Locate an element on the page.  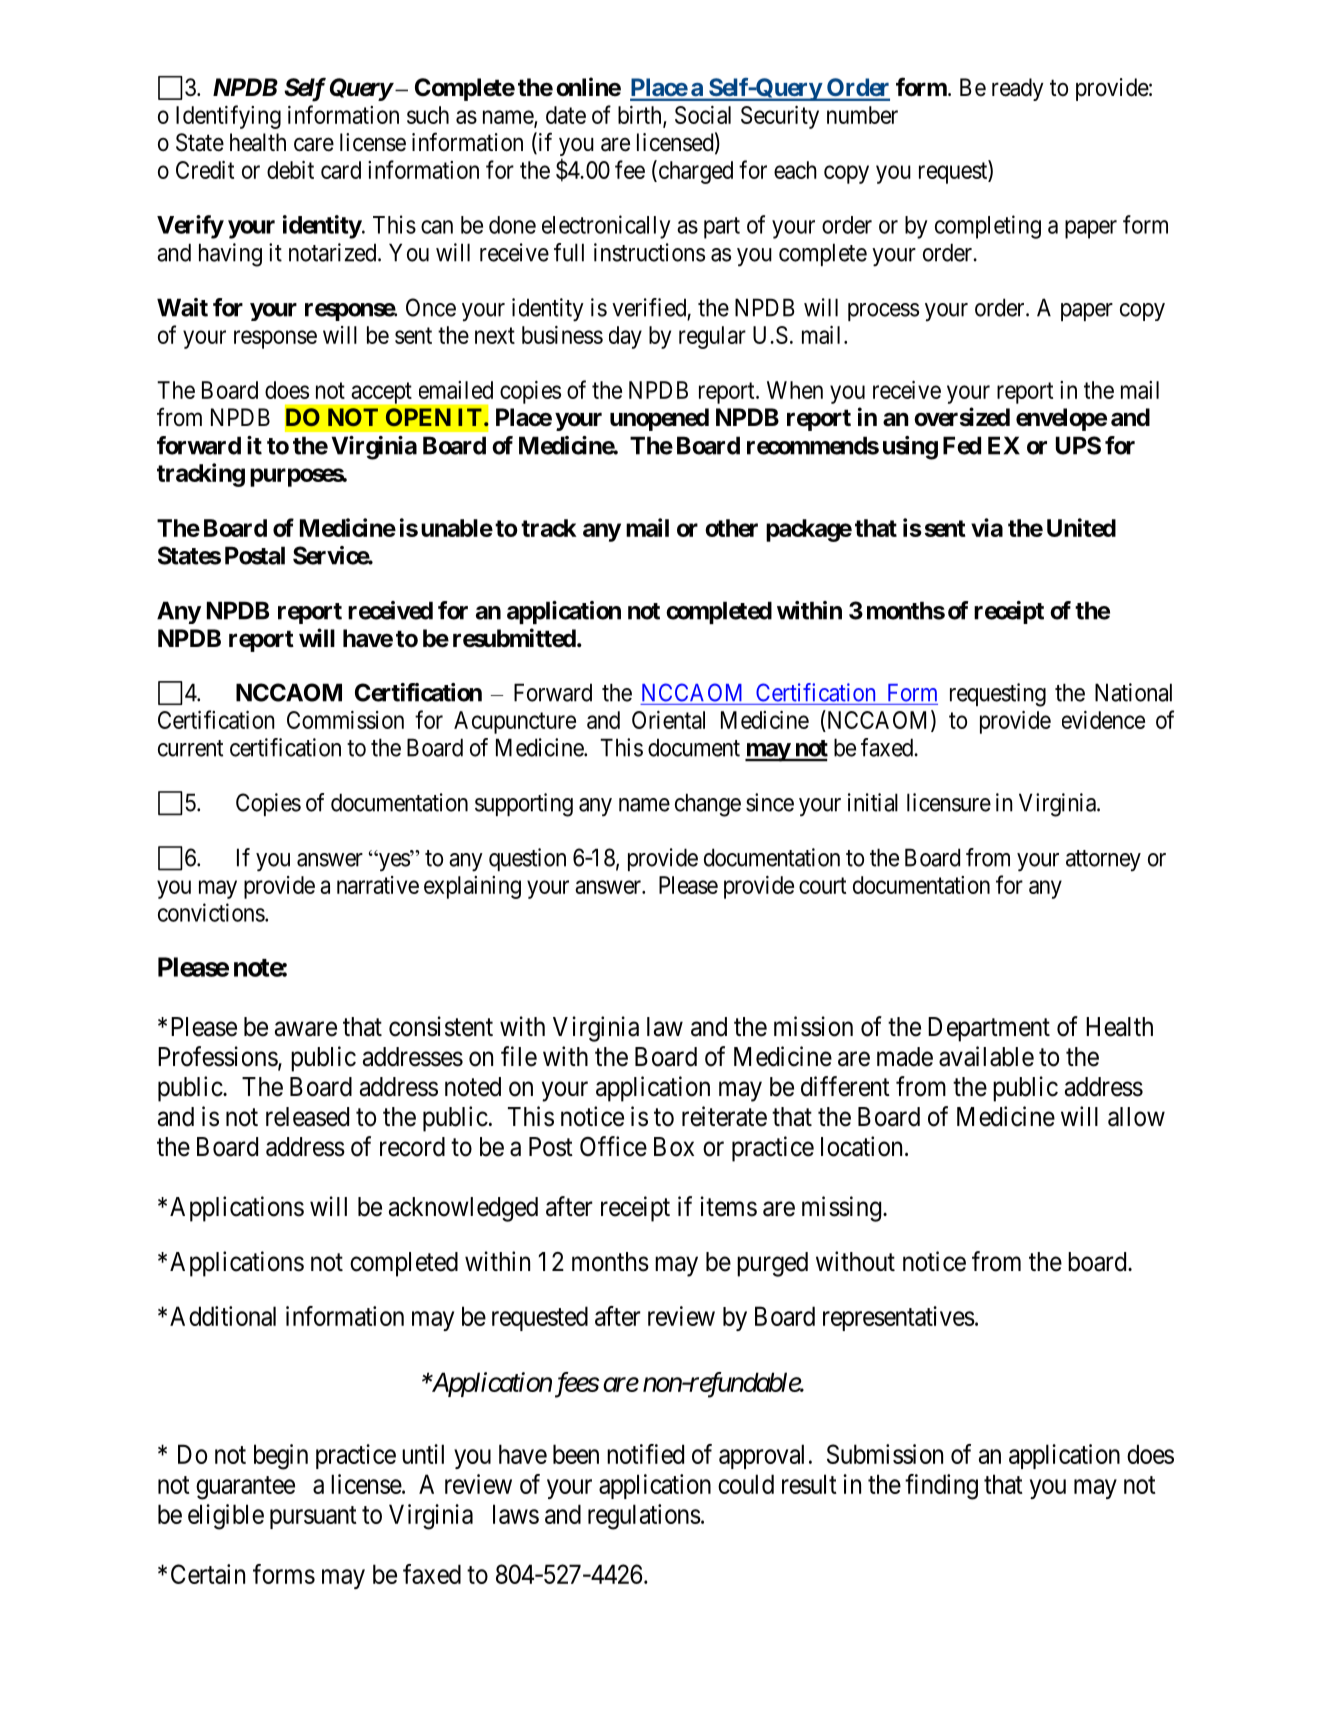
yes is located at coordinates (393, 862).
